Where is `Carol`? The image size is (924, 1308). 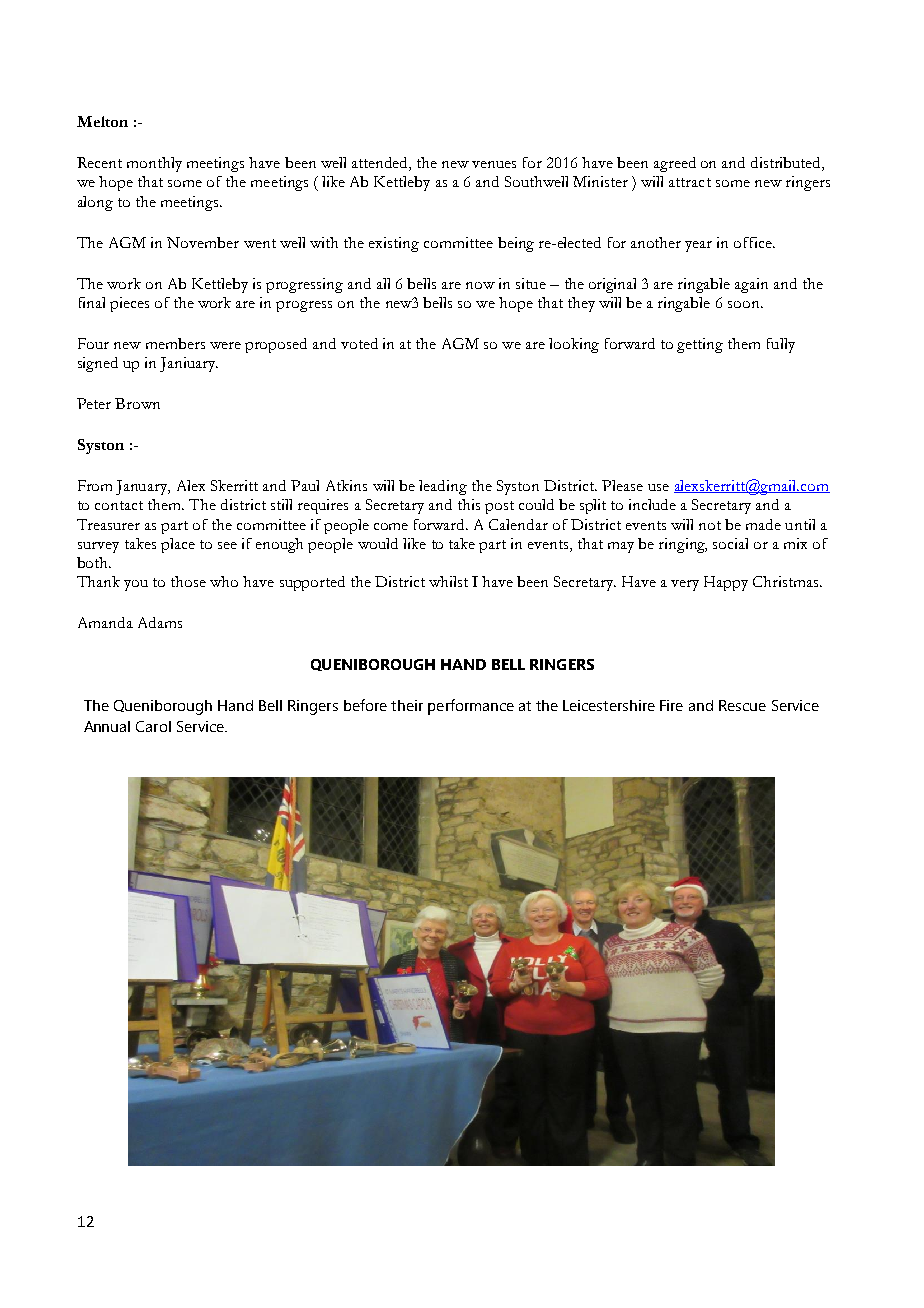 Carol is located at coordinates (153, 726).
